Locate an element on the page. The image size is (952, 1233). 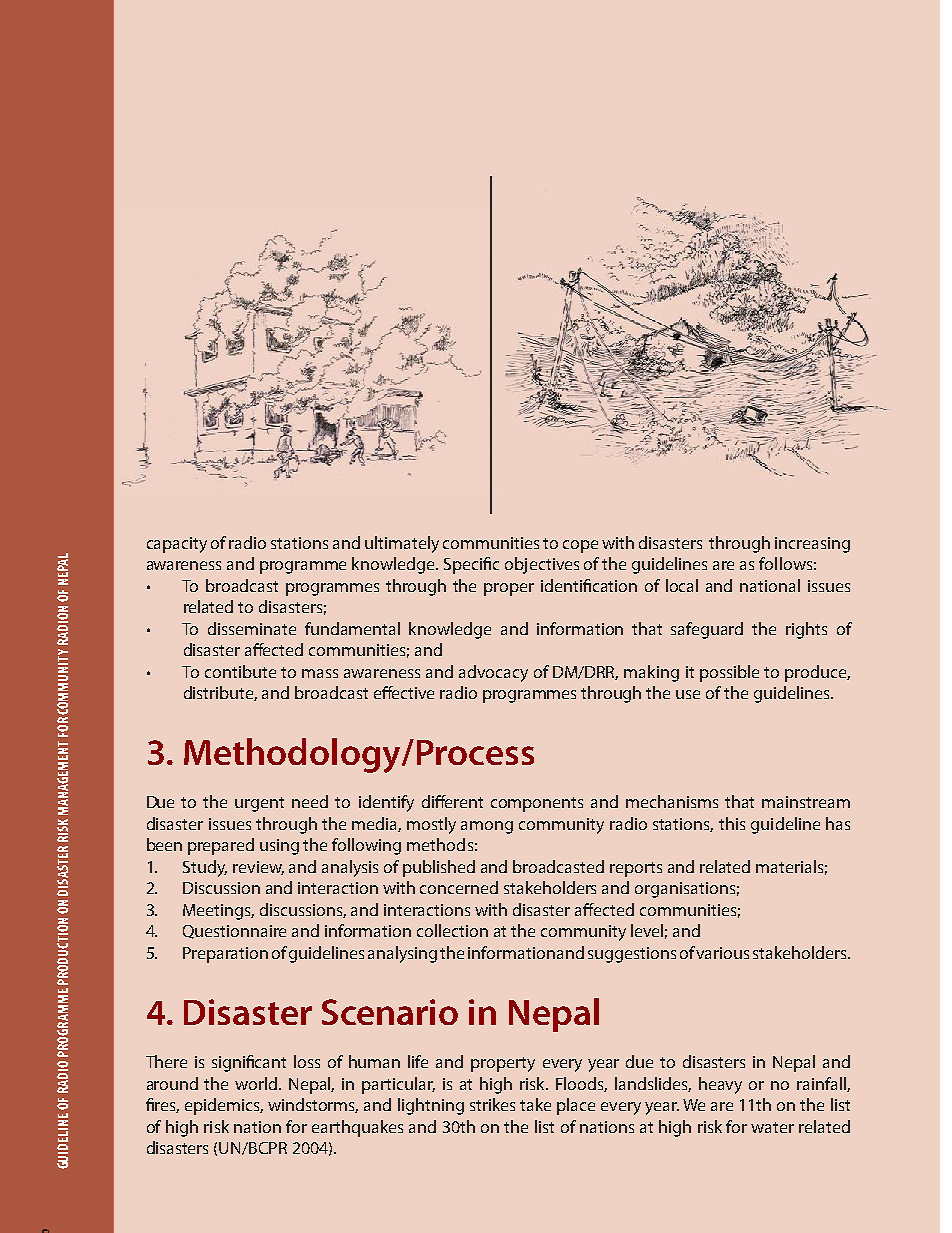
cope is located at coordinates (580, 546).
